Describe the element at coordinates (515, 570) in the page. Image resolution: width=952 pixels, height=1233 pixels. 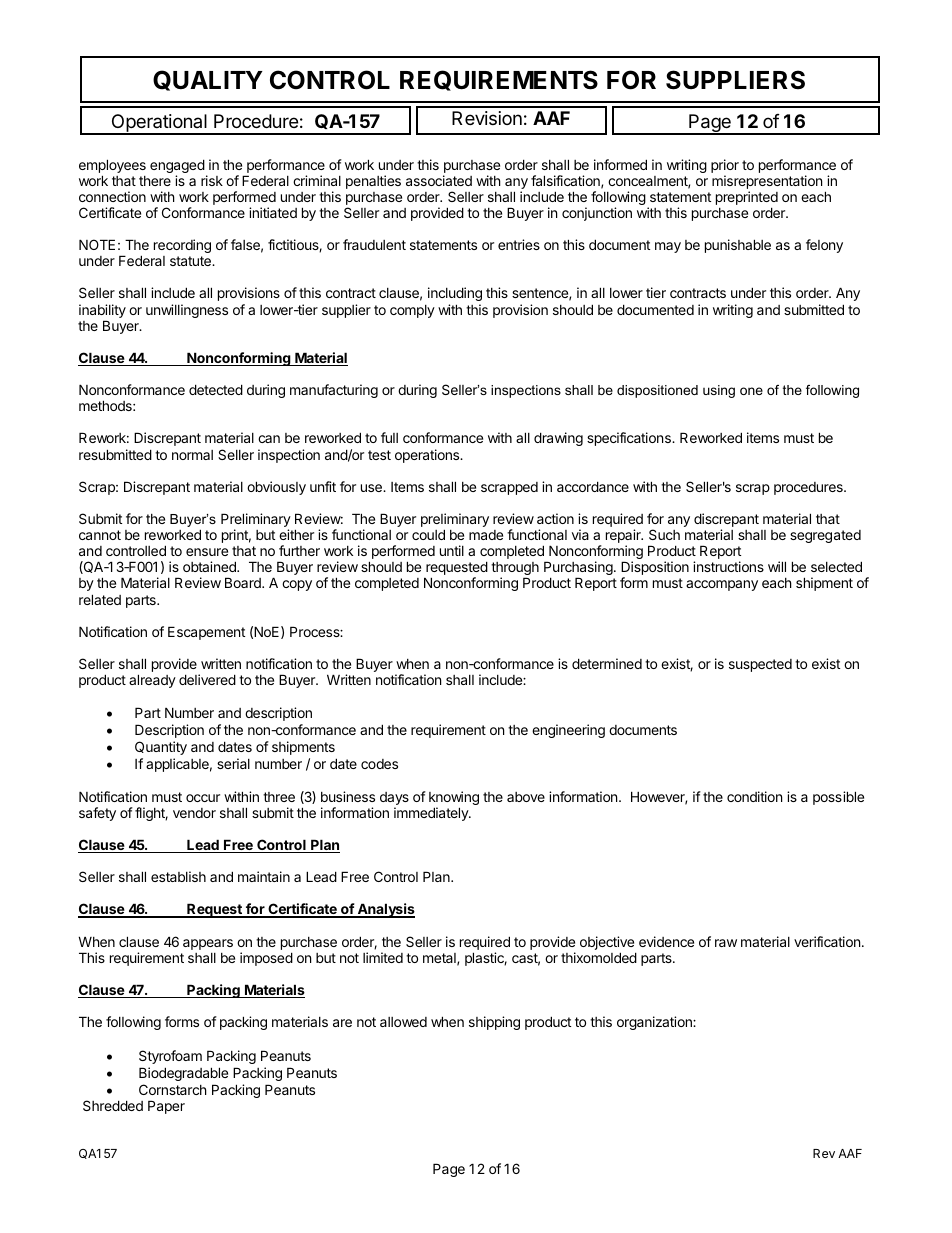
I see `through` at that location.
